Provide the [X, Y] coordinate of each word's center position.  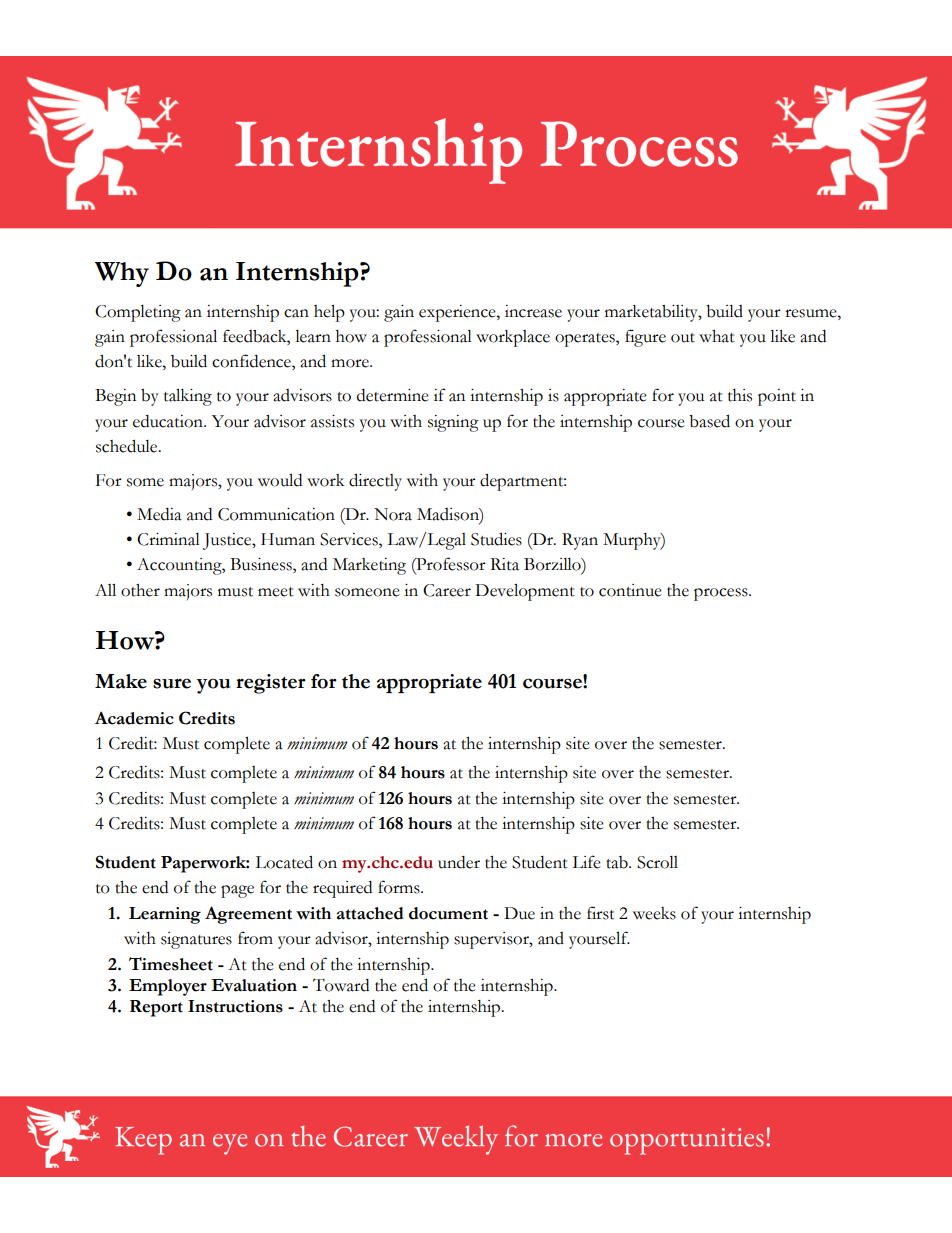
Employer [168, 987]
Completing [138, 313]
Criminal [168, 539]
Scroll [657, 862]
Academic [134, 718]
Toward [341, 985]
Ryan [580, 541]
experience [458, 313]
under [459, 862]
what [717, 336]
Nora [393, 514]
